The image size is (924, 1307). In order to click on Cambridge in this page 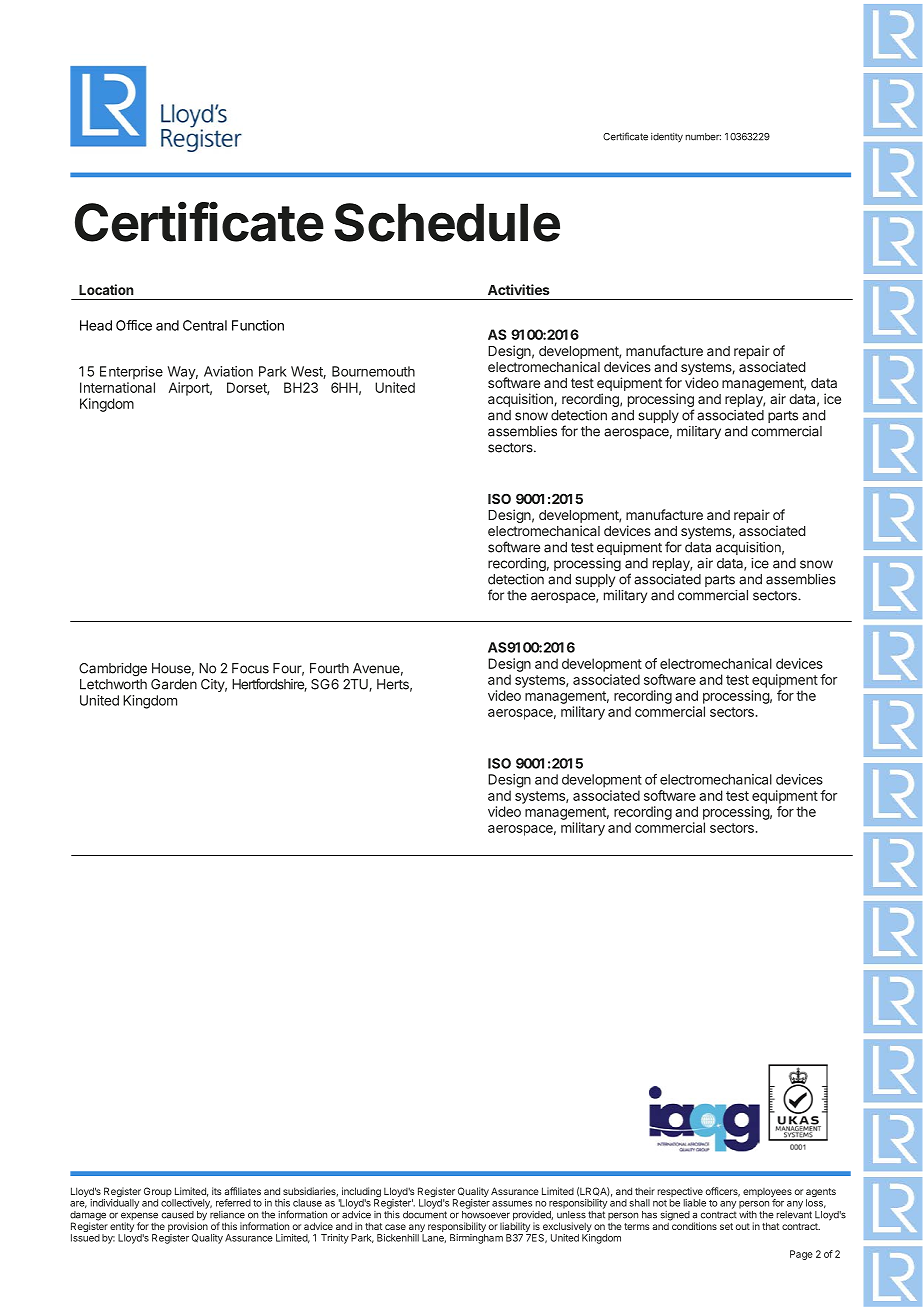, I will do `click(113, 670)`.
